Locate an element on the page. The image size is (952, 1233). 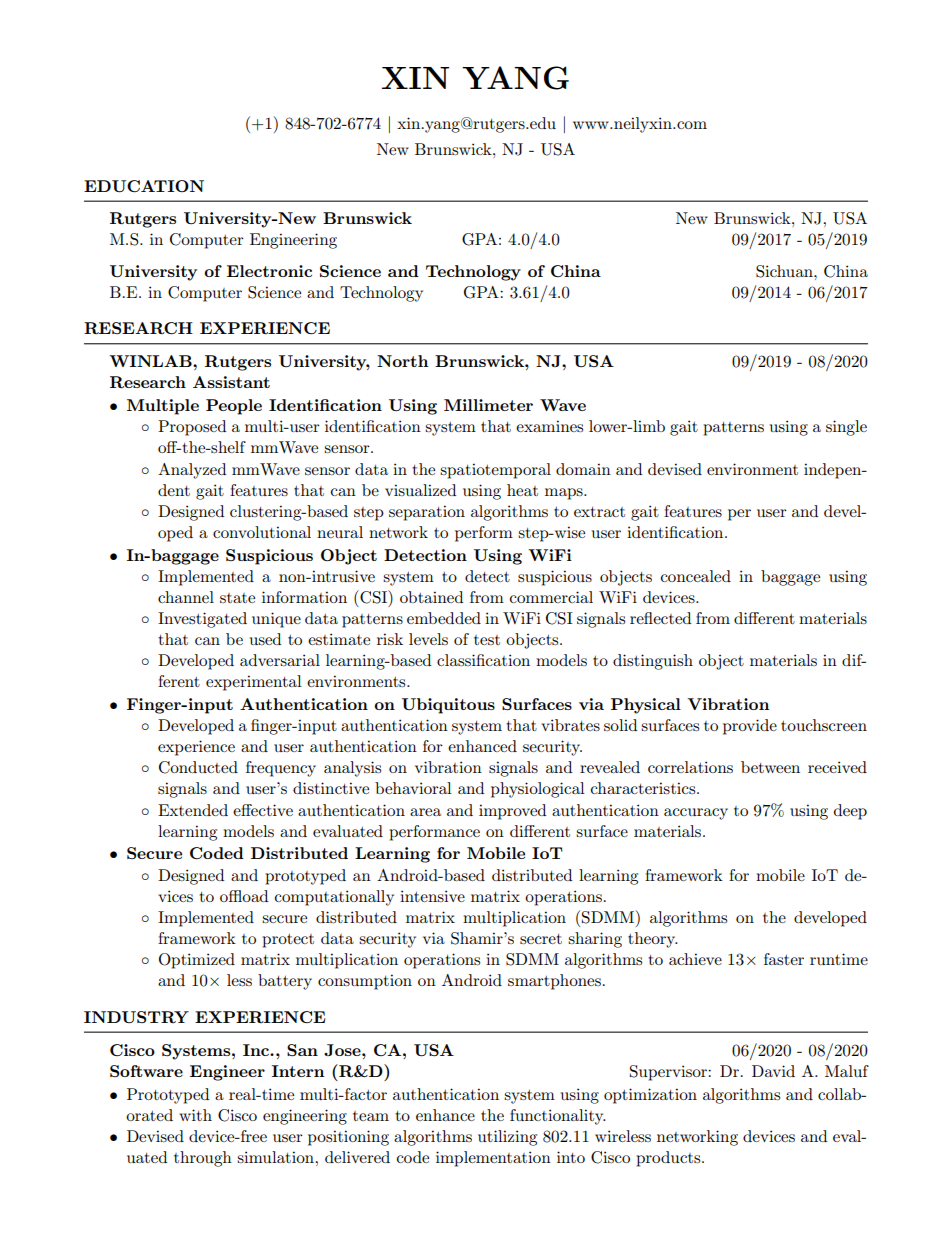
Optimized is located at coordinates (197, 961).
